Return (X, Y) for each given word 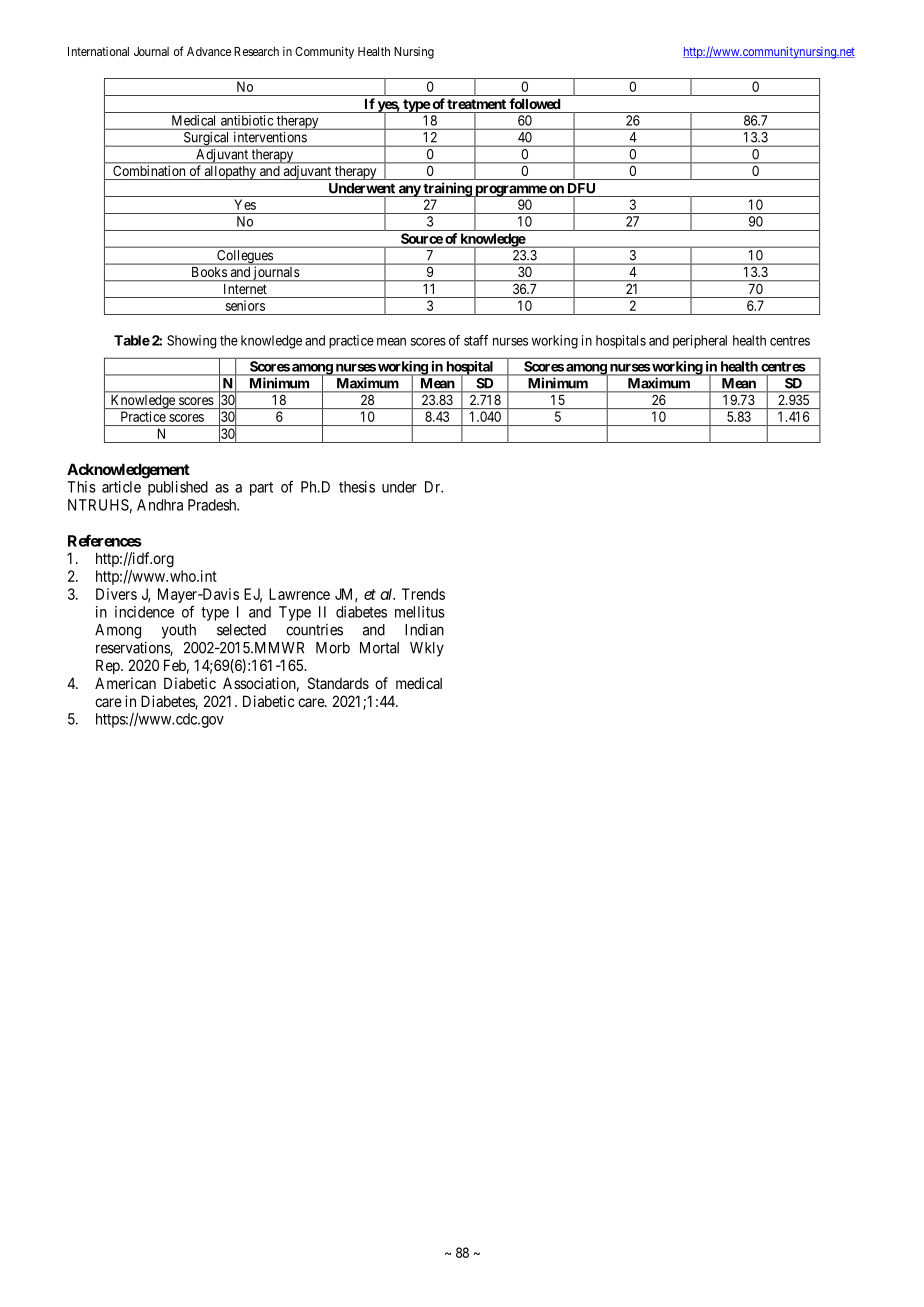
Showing (191, 342)
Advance (209, 51)
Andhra (160, 505)
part (261, 489)
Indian (424, 629)
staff (476, 340)
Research (256, 51)
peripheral (700, 342)
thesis (357, 487)
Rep (109, 666)
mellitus (420, 612)
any (409, 191)
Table (132, 340)
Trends (423, 594)
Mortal (379, 648)
